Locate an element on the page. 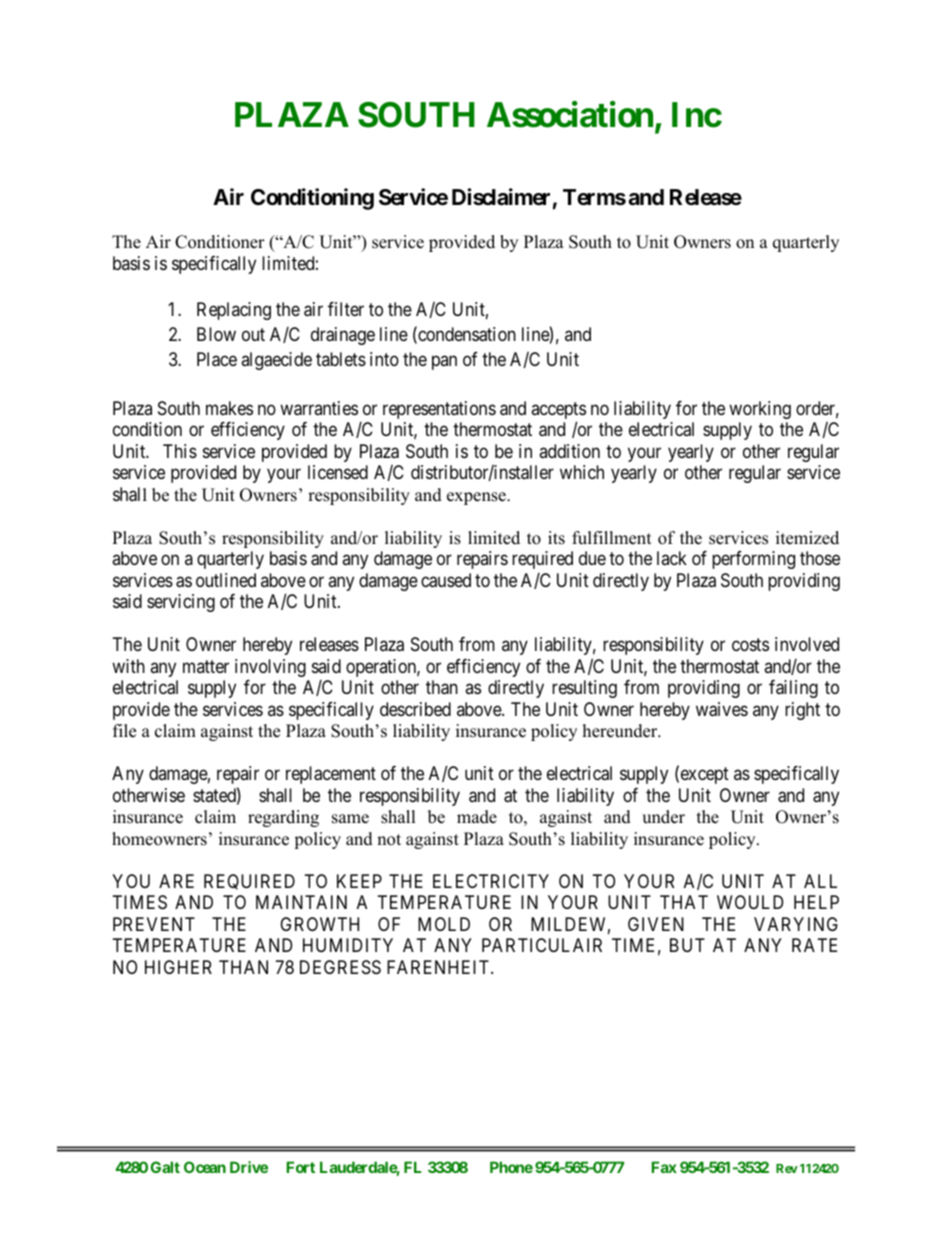 The image size is (952, 1233). Replacing is located at coordinates (234, 311).
